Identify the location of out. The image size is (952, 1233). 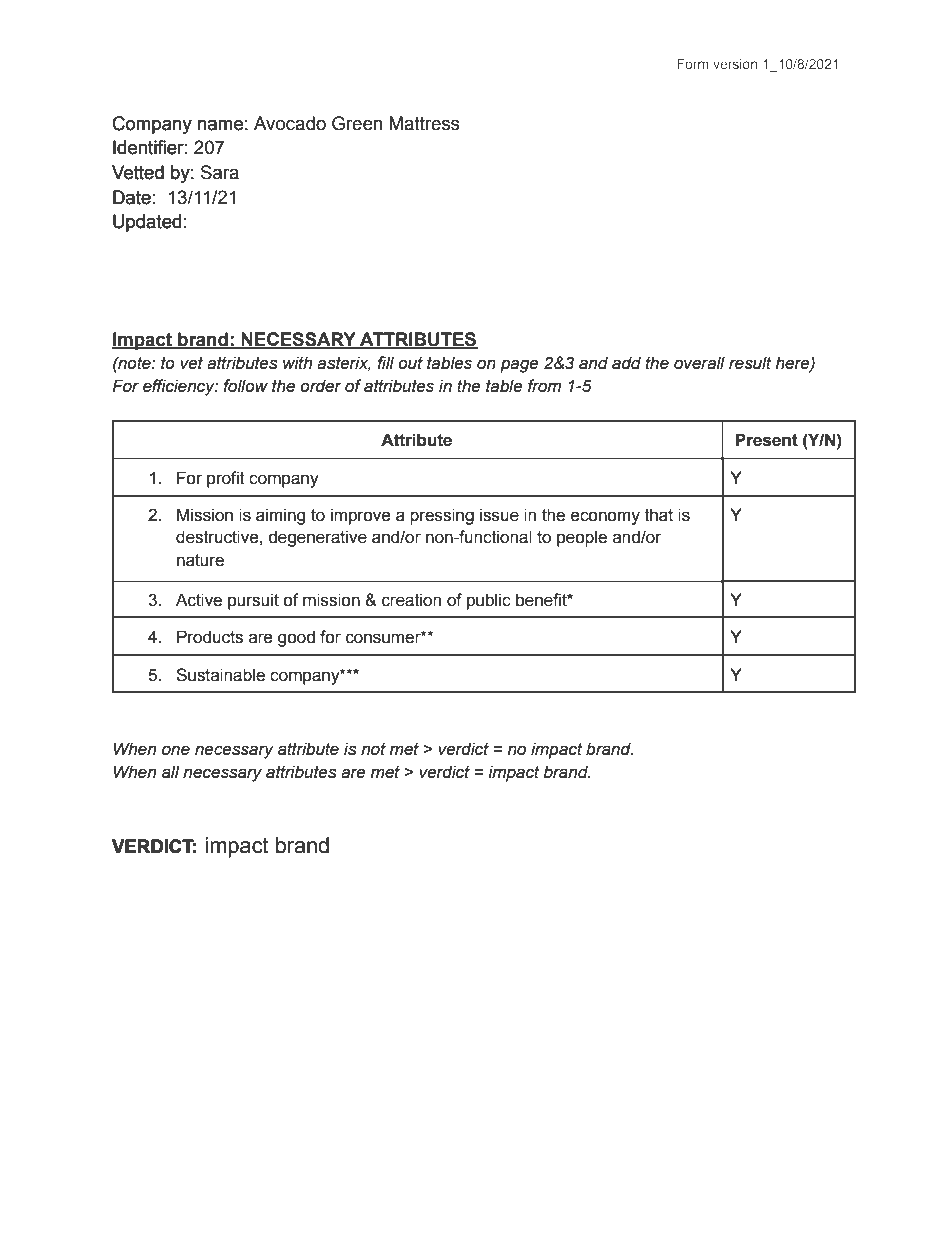
(410, 363).
